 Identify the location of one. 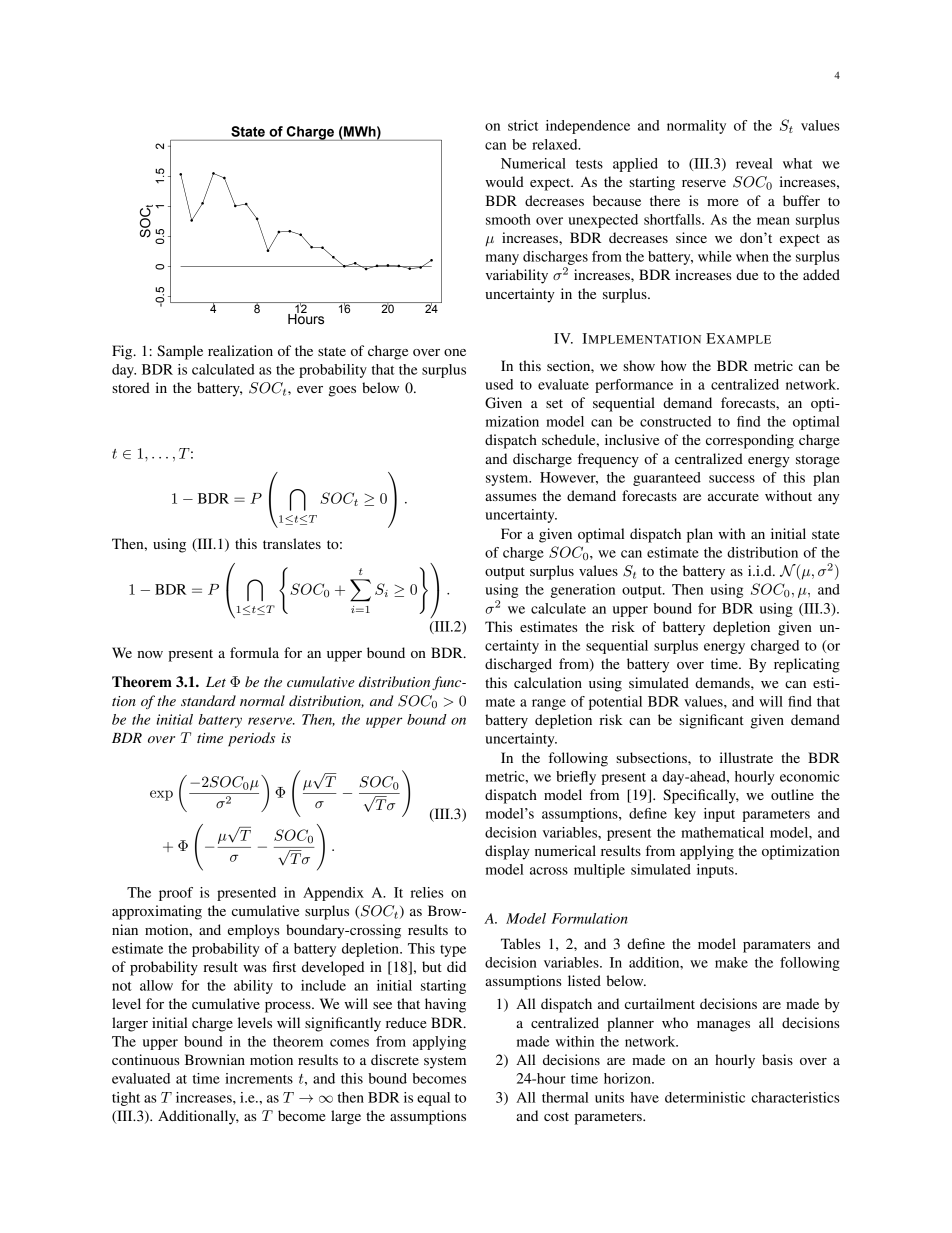
(455, 352).
